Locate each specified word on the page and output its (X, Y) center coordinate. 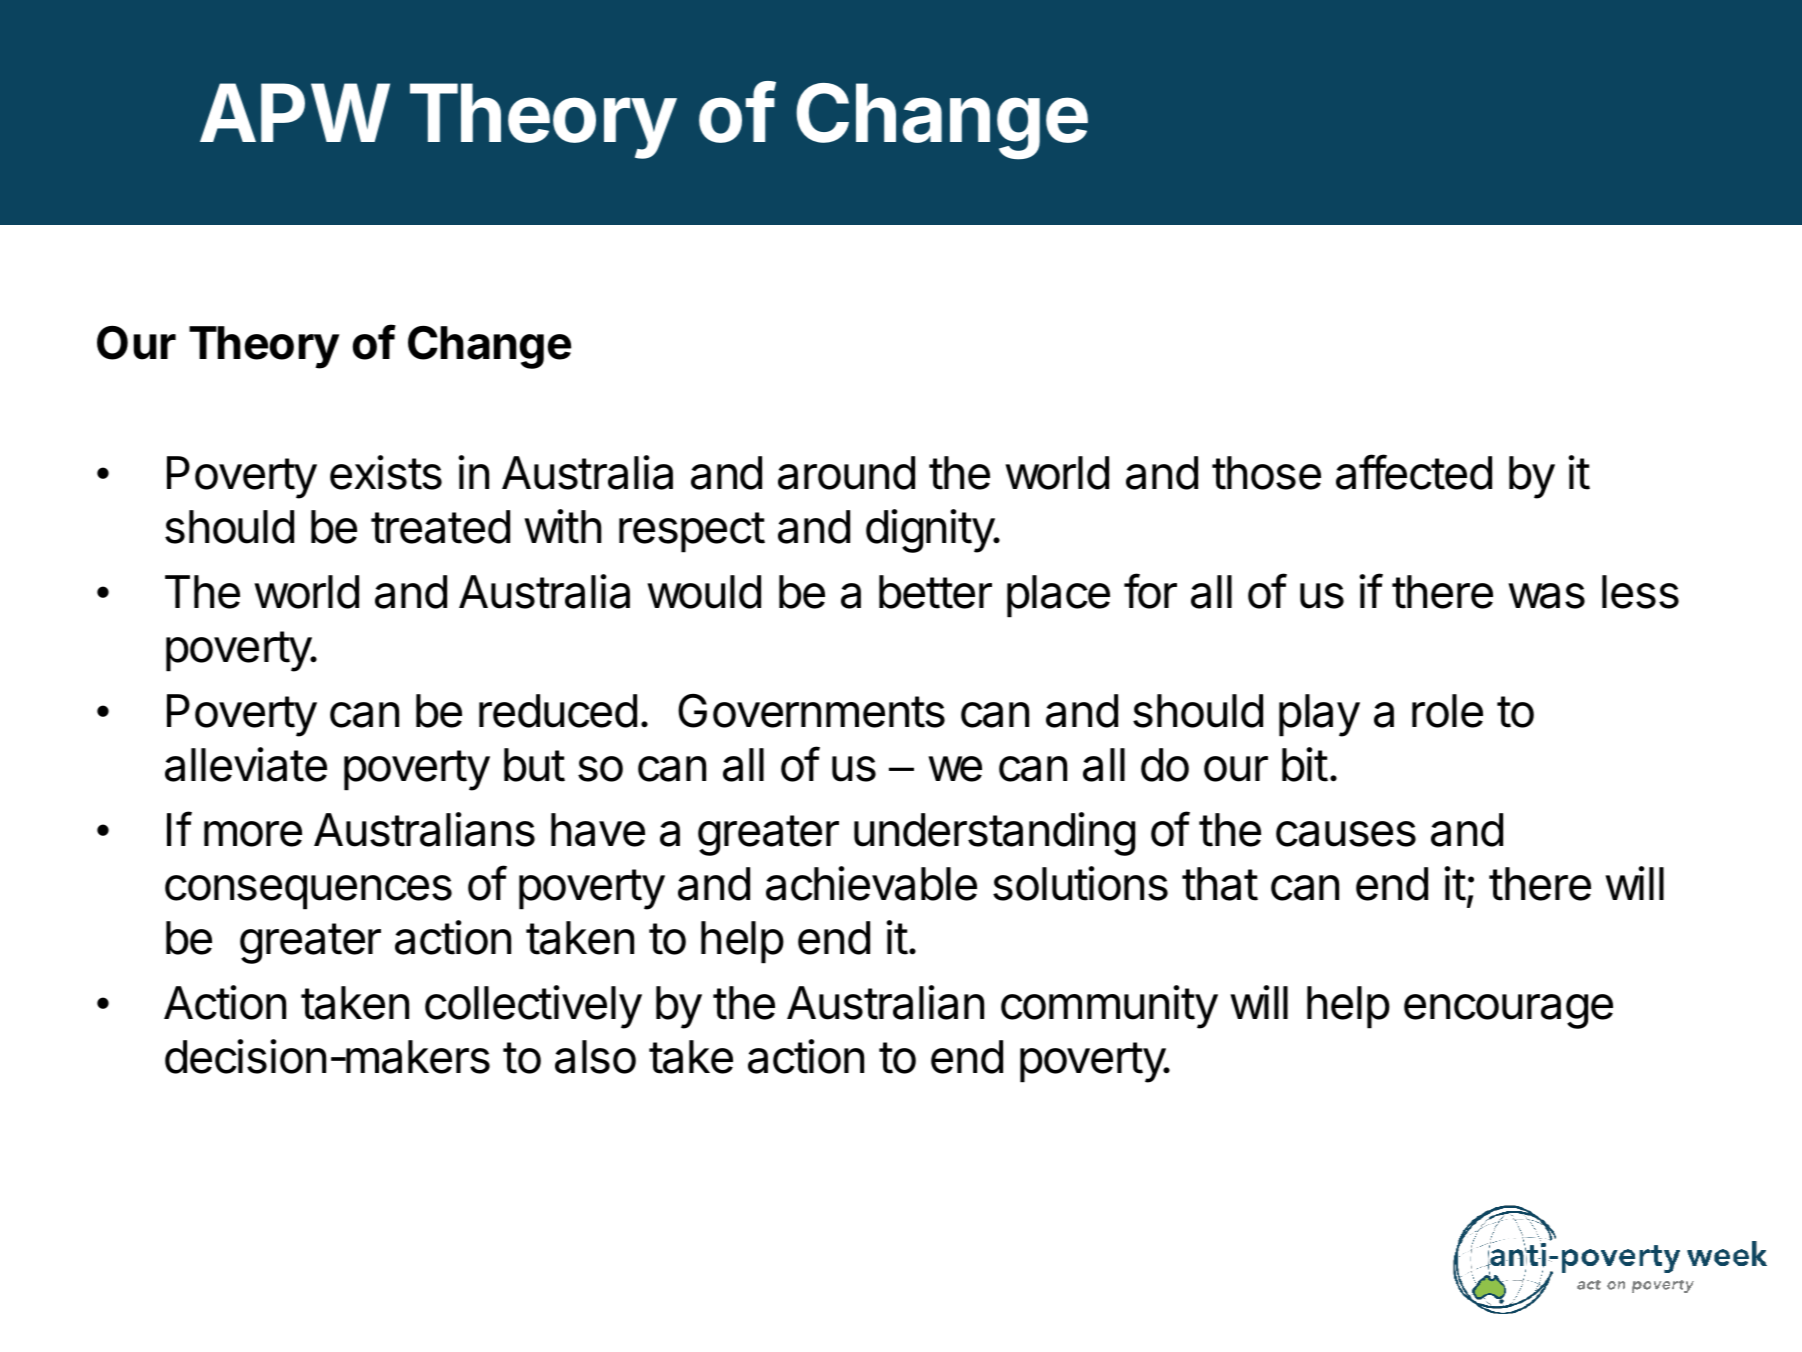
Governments (811, 711)
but (534, 765)
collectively (533, 1007)
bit (1305, 764)
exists (386, 472)
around (846, 473)
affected (1414, 472)
